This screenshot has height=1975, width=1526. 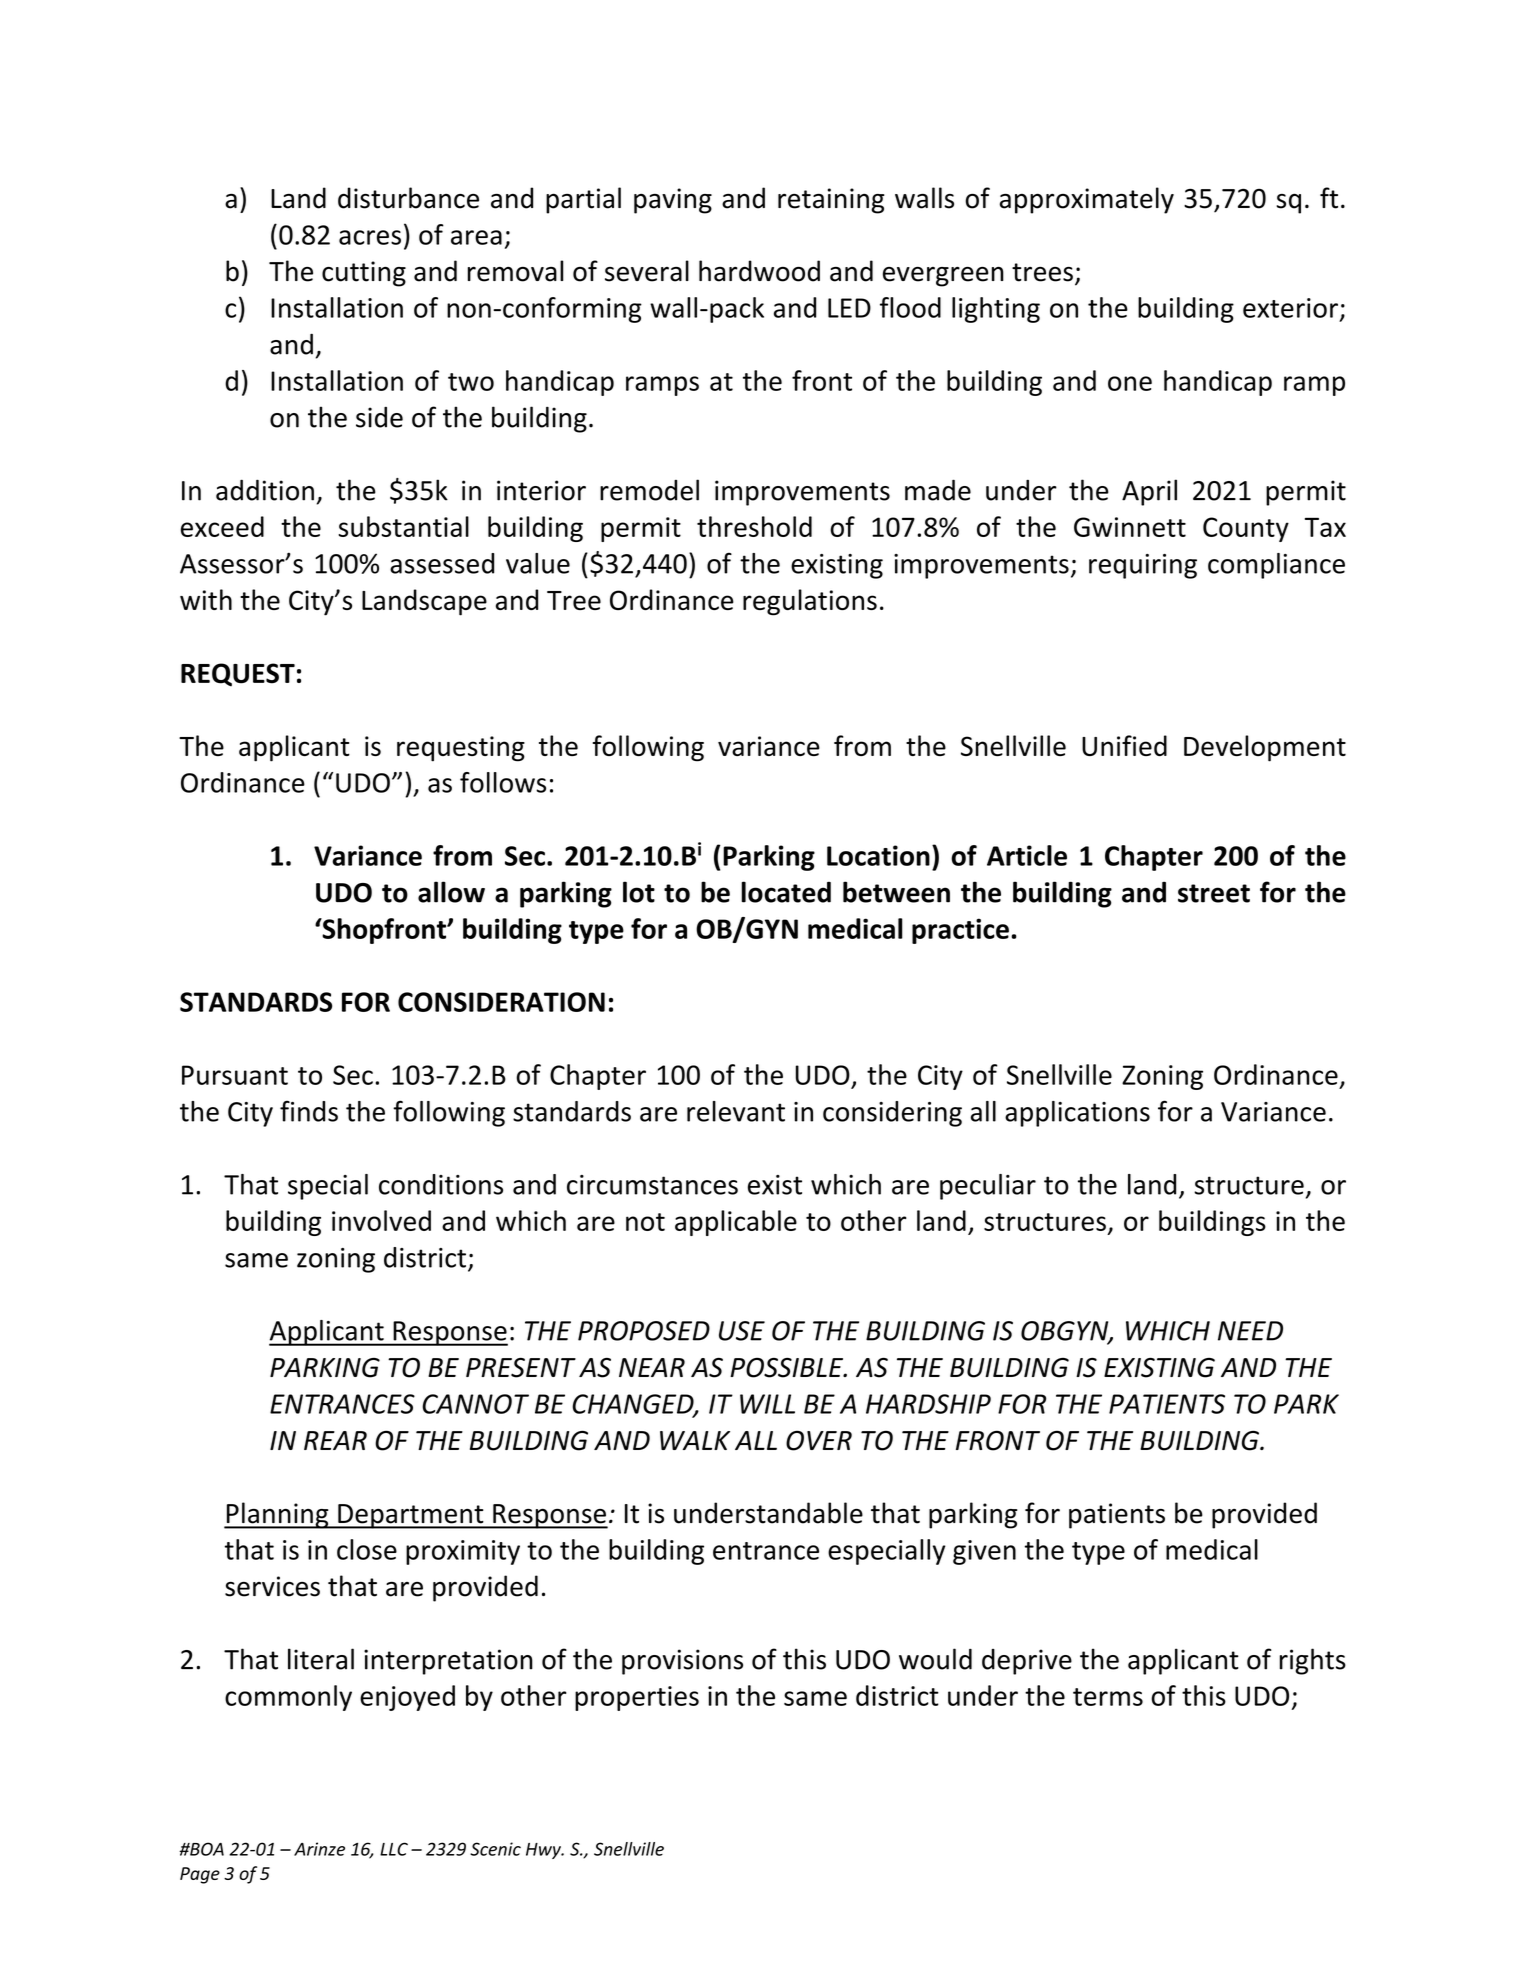 I want to click on applications, so click(x=1077, y=1114).
